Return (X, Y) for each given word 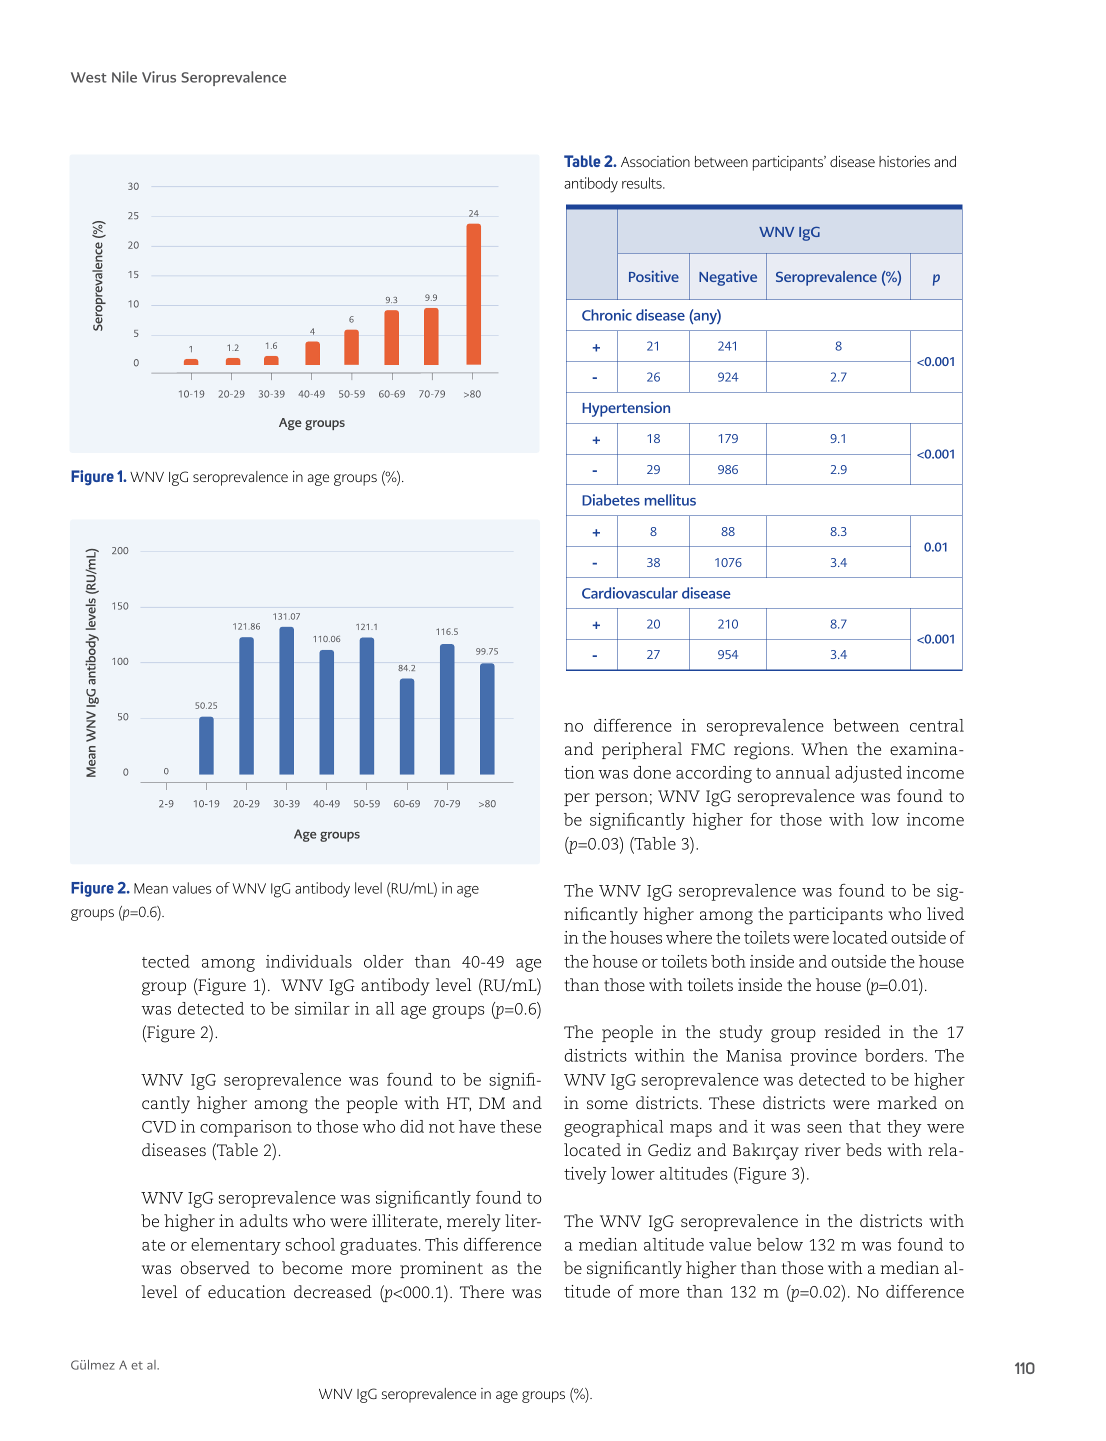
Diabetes (611, 500)
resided (853, 1031)
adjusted (868, 774)
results (643, 183)
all (385, 1008)
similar (322, 1008)
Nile (124, 77)
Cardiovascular (630, 593)
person (621, 799)
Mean (151, 888)
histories (904, 161)
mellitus (670, 500)
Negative (728, 278)
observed (215, 1267)
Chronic (607, 315)
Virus (159, 77)
